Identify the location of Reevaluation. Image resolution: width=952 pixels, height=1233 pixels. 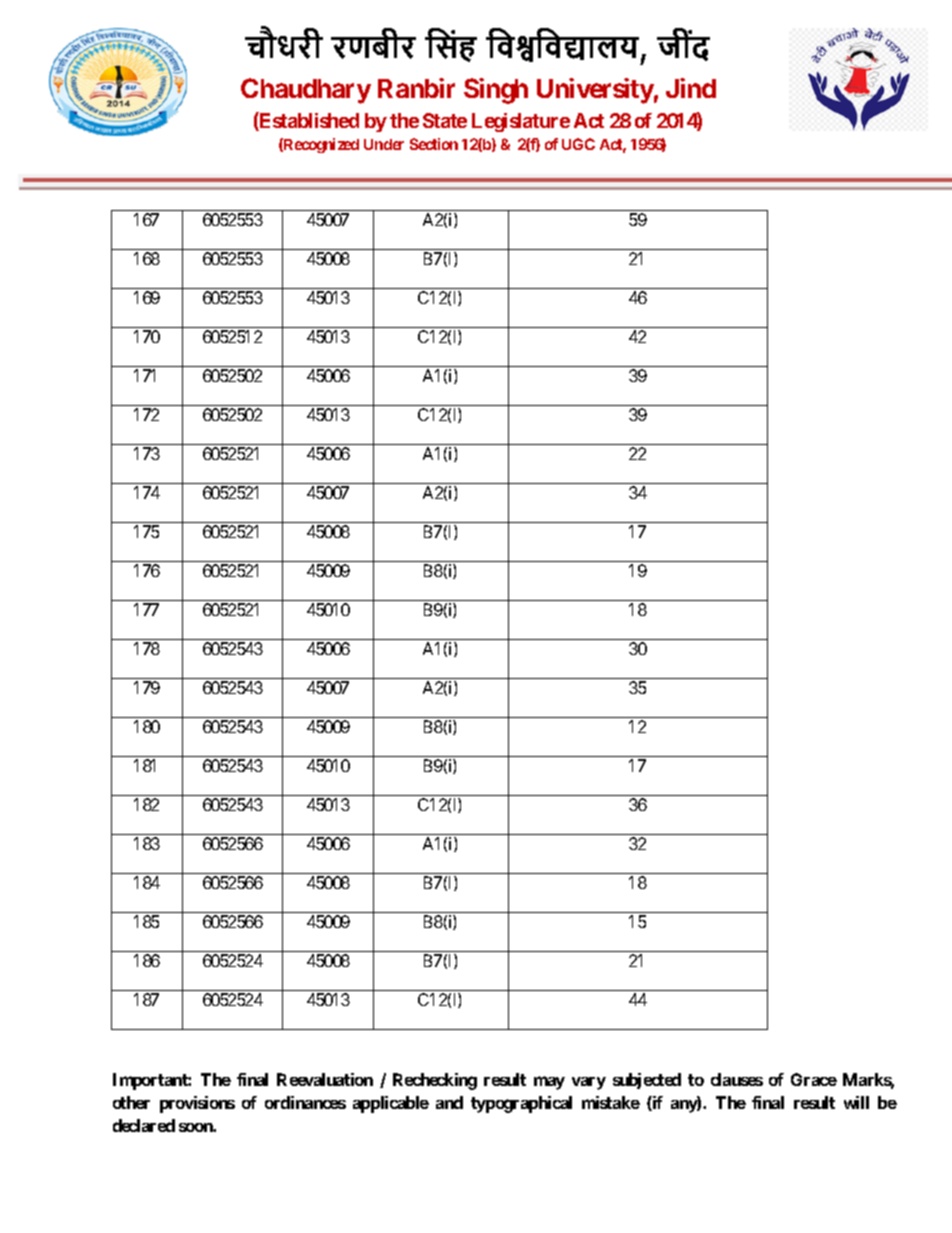
(325, 1079).
